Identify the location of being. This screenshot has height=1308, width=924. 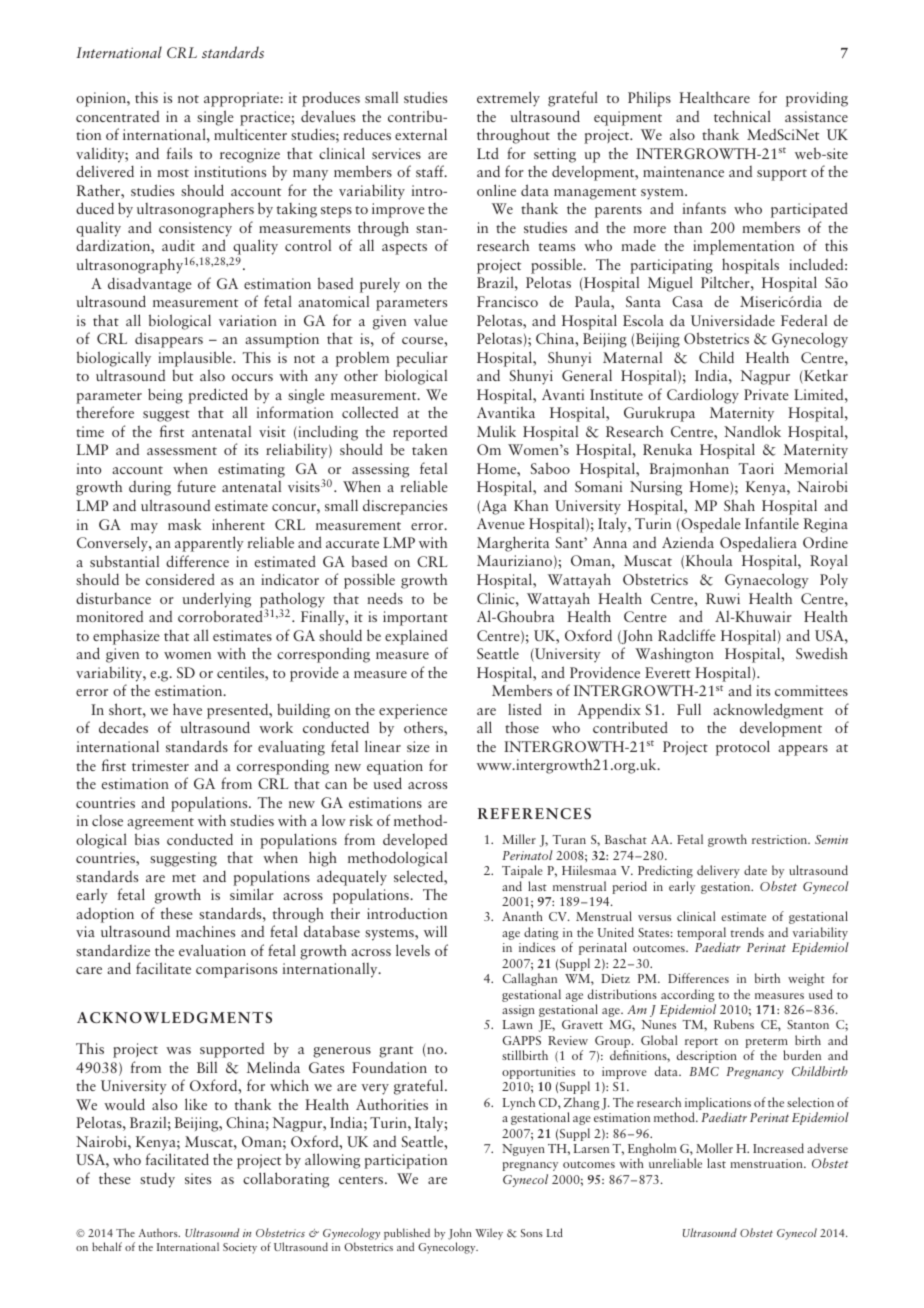
(165, 396).
